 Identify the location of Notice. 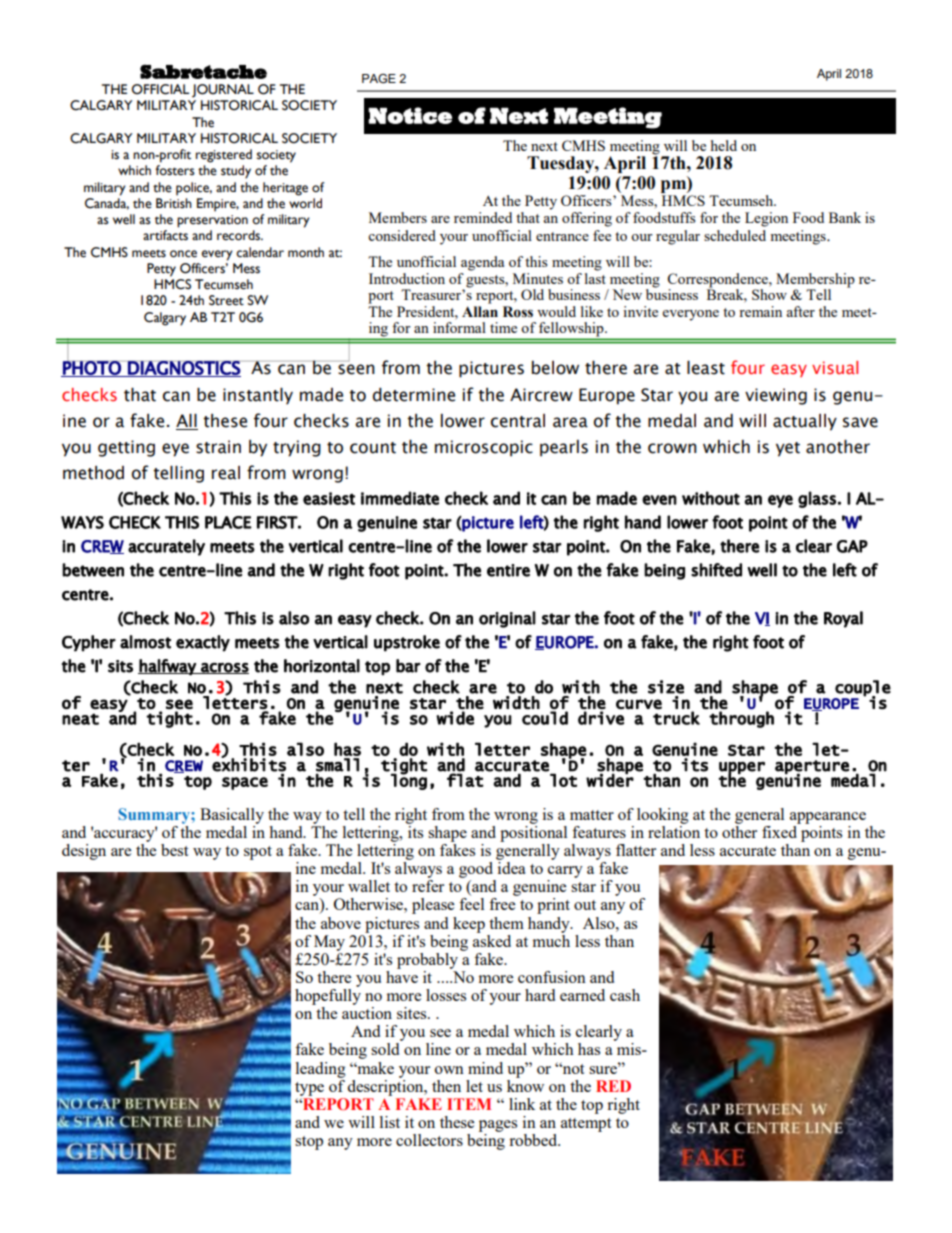
(410, 115).
